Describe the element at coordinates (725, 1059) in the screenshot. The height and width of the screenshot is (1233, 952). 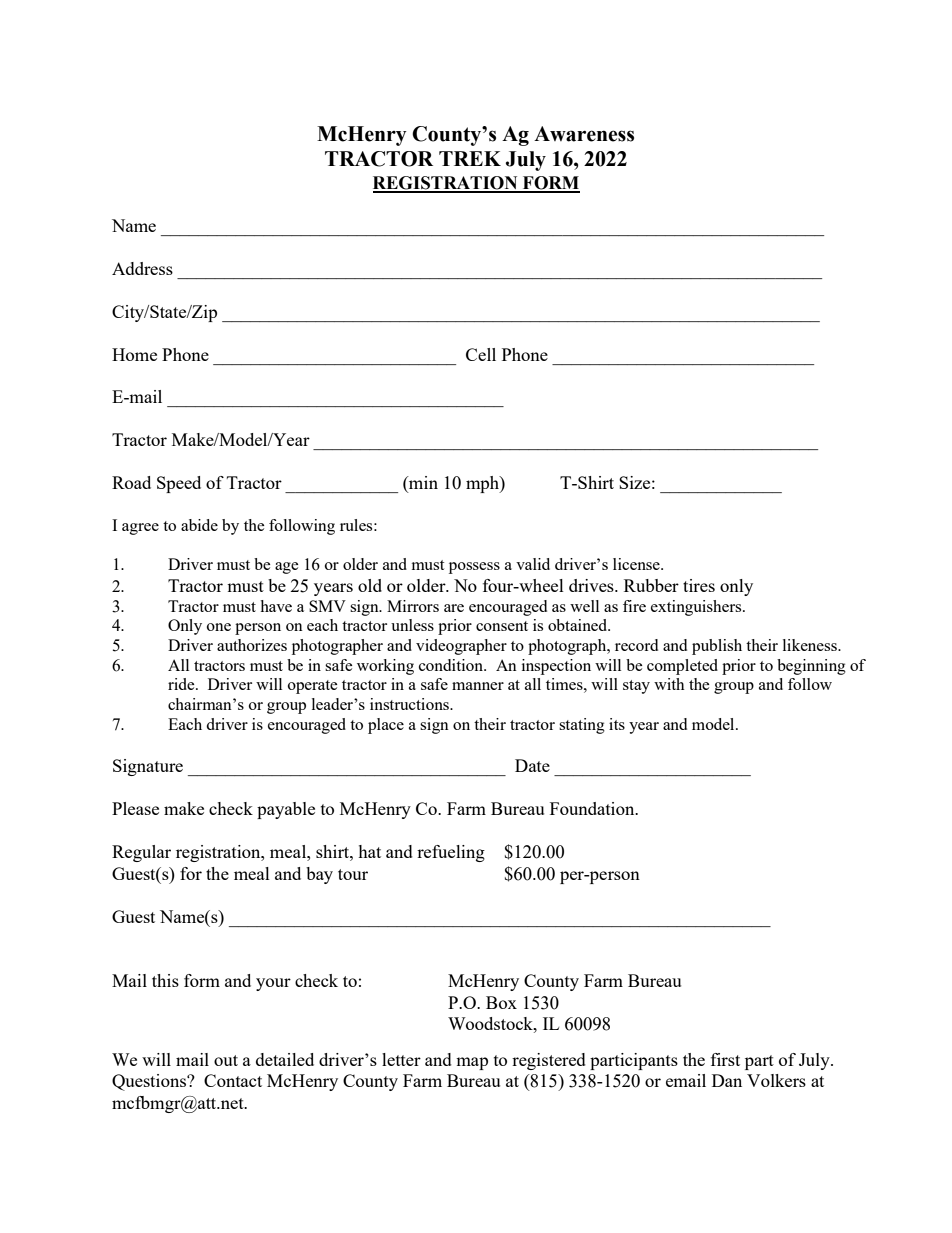
I see `first` at that location.
